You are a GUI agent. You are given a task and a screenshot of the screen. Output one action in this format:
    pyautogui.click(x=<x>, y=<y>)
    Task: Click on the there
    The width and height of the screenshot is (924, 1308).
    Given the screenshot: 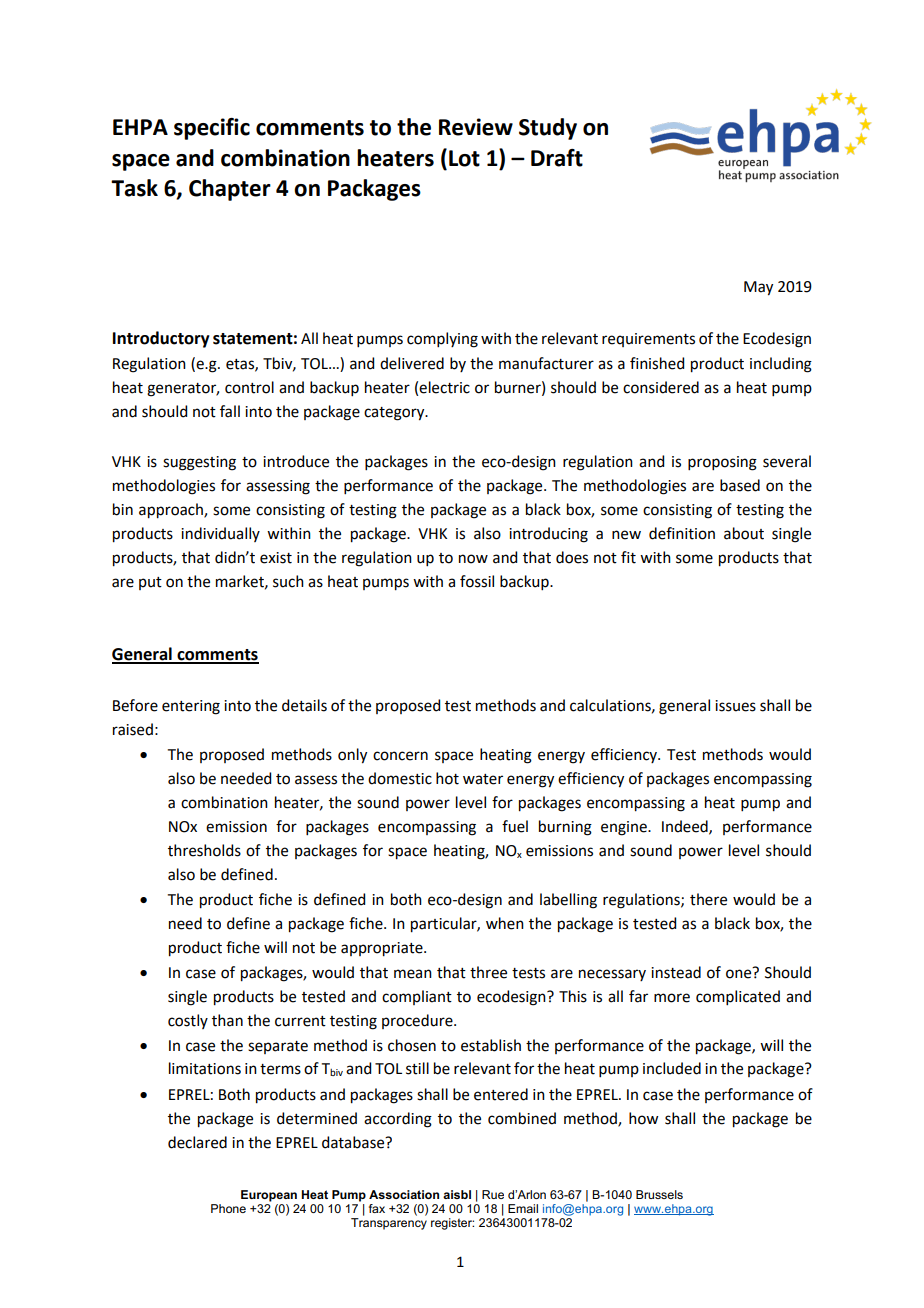 What is the action you would take?
    pyautogui.click(x=708, y=899)
